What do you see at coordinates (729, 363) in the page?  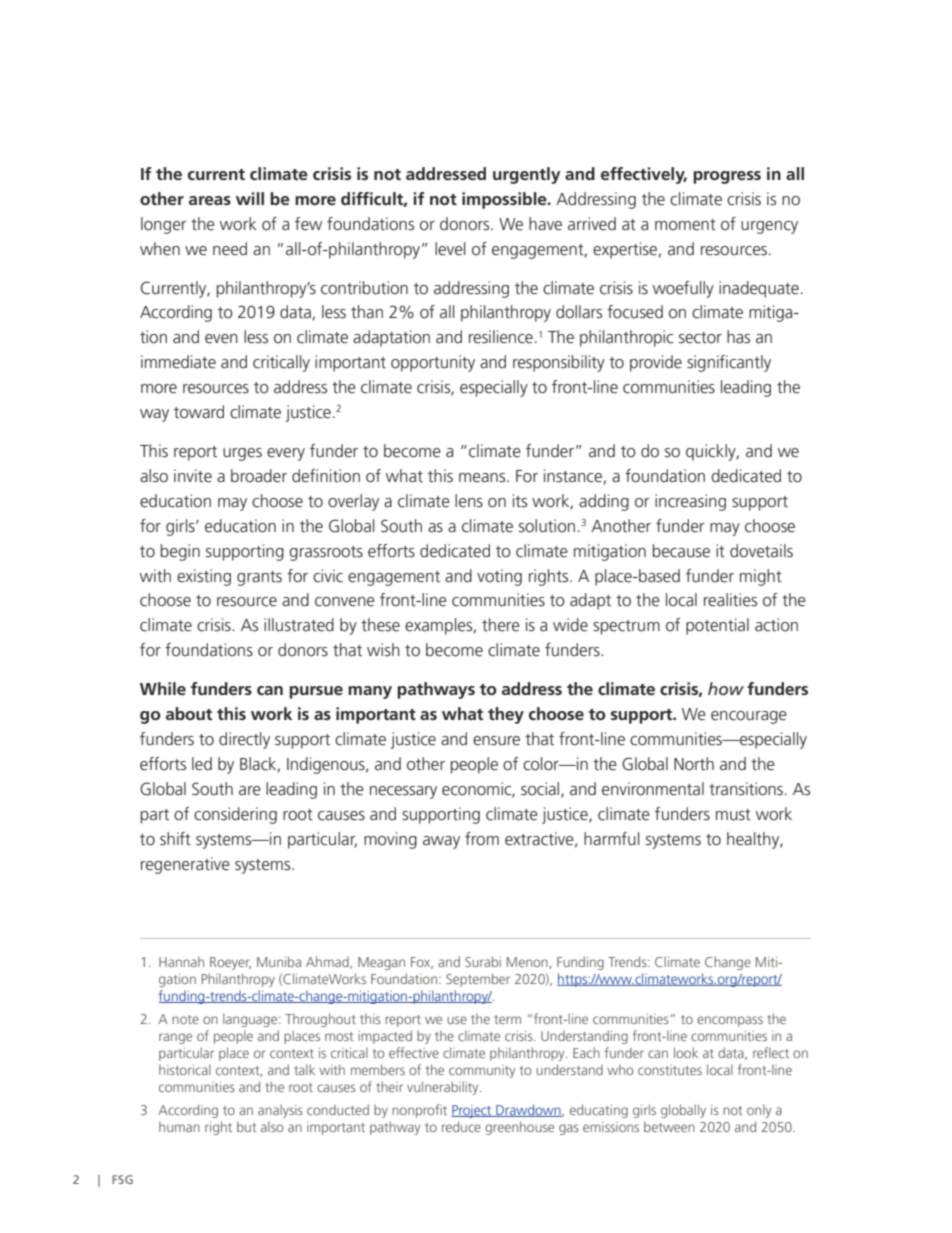 I see `significantly` at bounding box center [729, 363].
